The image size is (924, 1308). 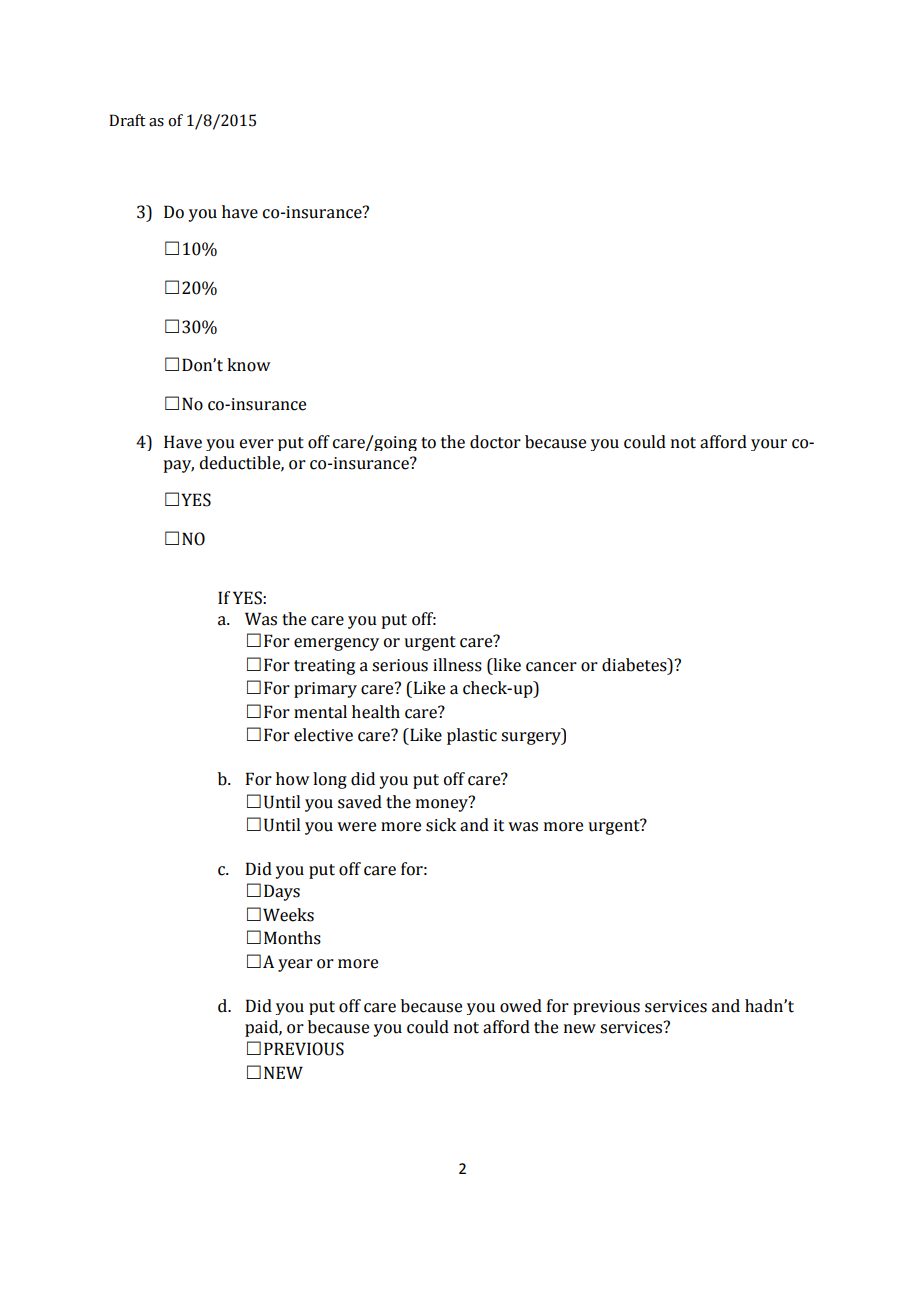 I want to click on illness, so click(x=457, y=665).
